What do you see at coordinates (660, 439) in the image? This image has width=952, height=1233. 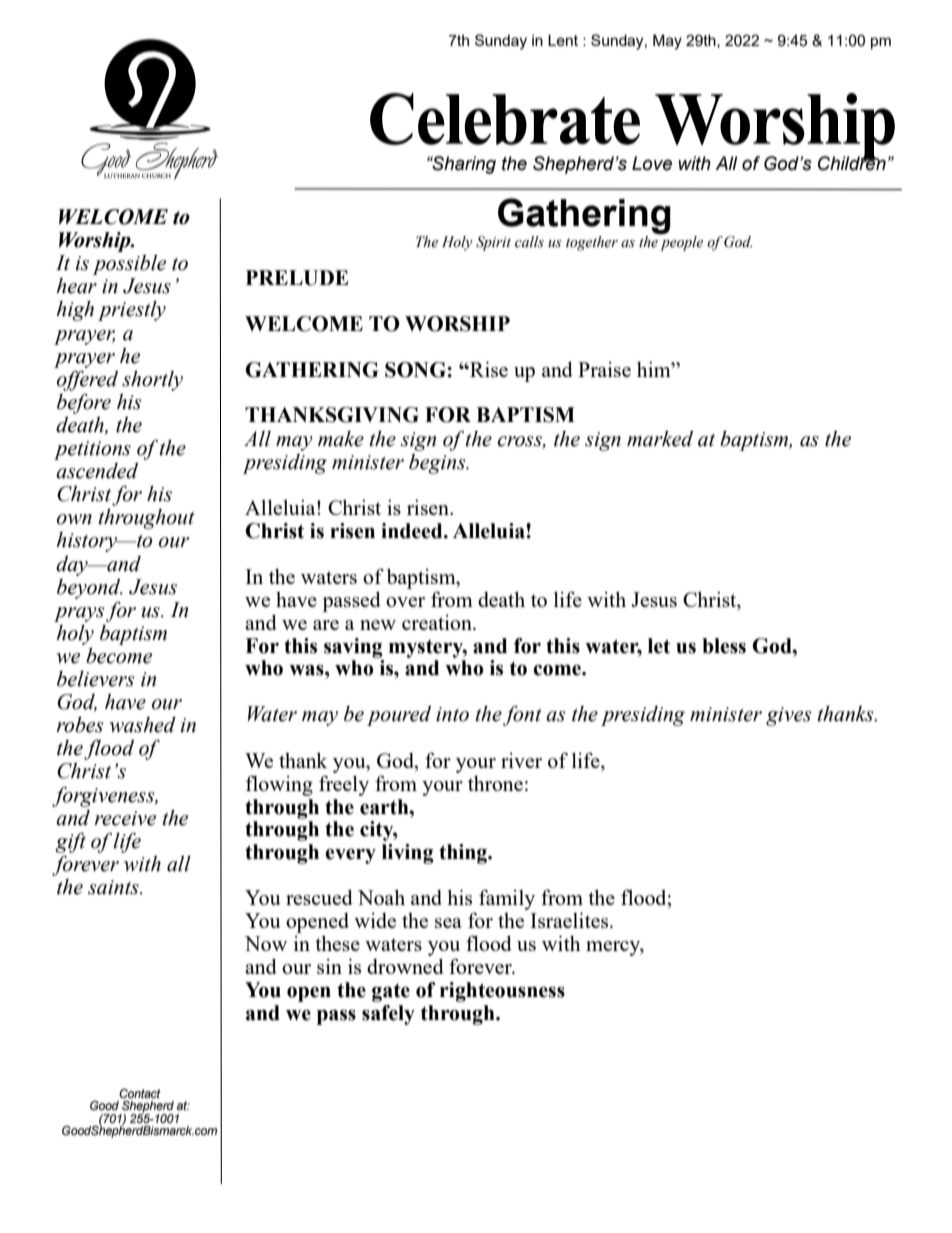 I see `marked` at bounding box center [660, 439].
